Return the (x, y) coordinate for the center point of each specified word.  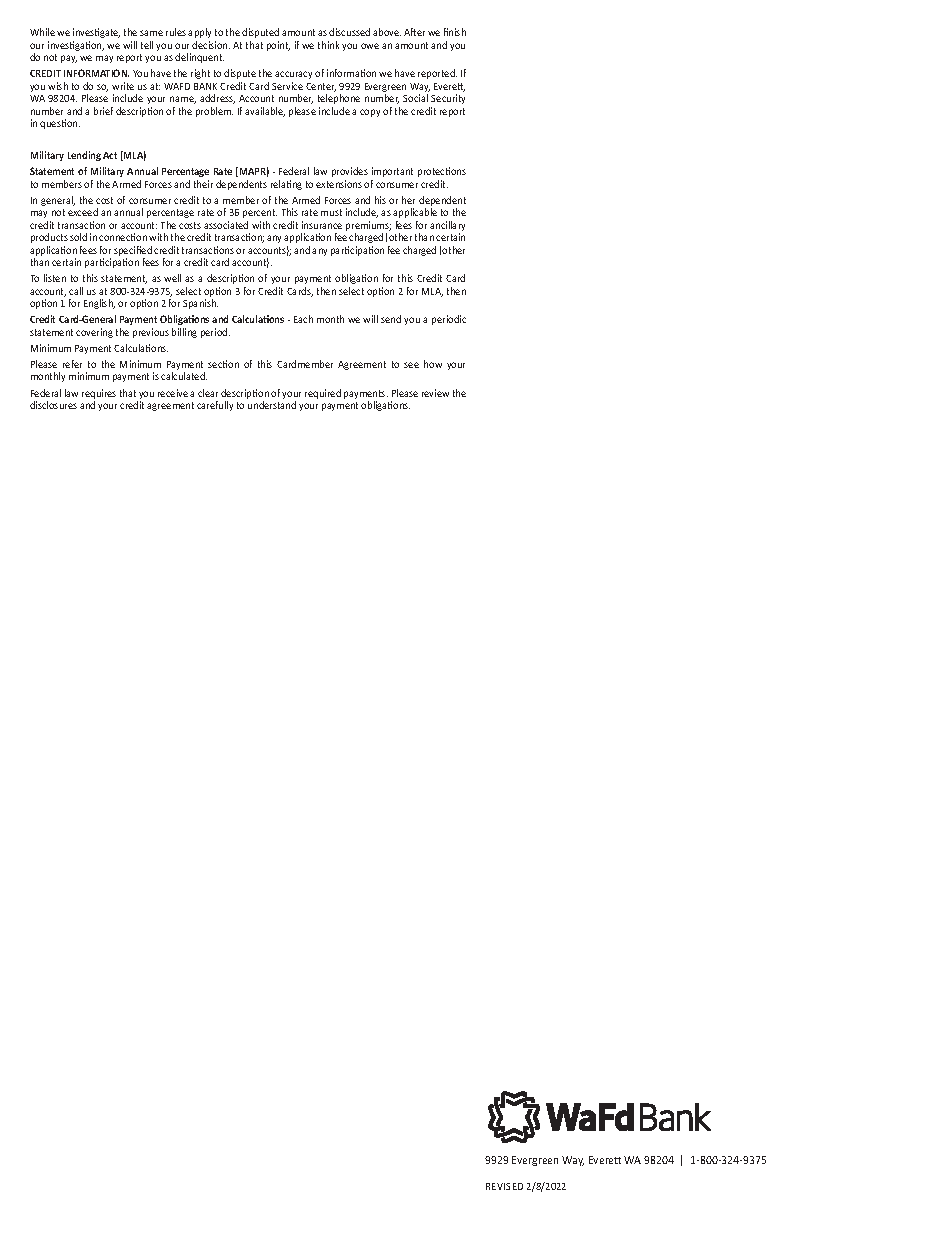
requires (99, 395)
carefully (215, 406)
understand (272, 405)
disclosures (53, 405)
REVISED (504, 1186)
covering (94, 333)
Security (448, 99)
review (435, 393)
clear (208, 393)
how (433, 364)
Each (303, 319)
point (278, 46)
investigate (96, 33)
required (323, 394)
